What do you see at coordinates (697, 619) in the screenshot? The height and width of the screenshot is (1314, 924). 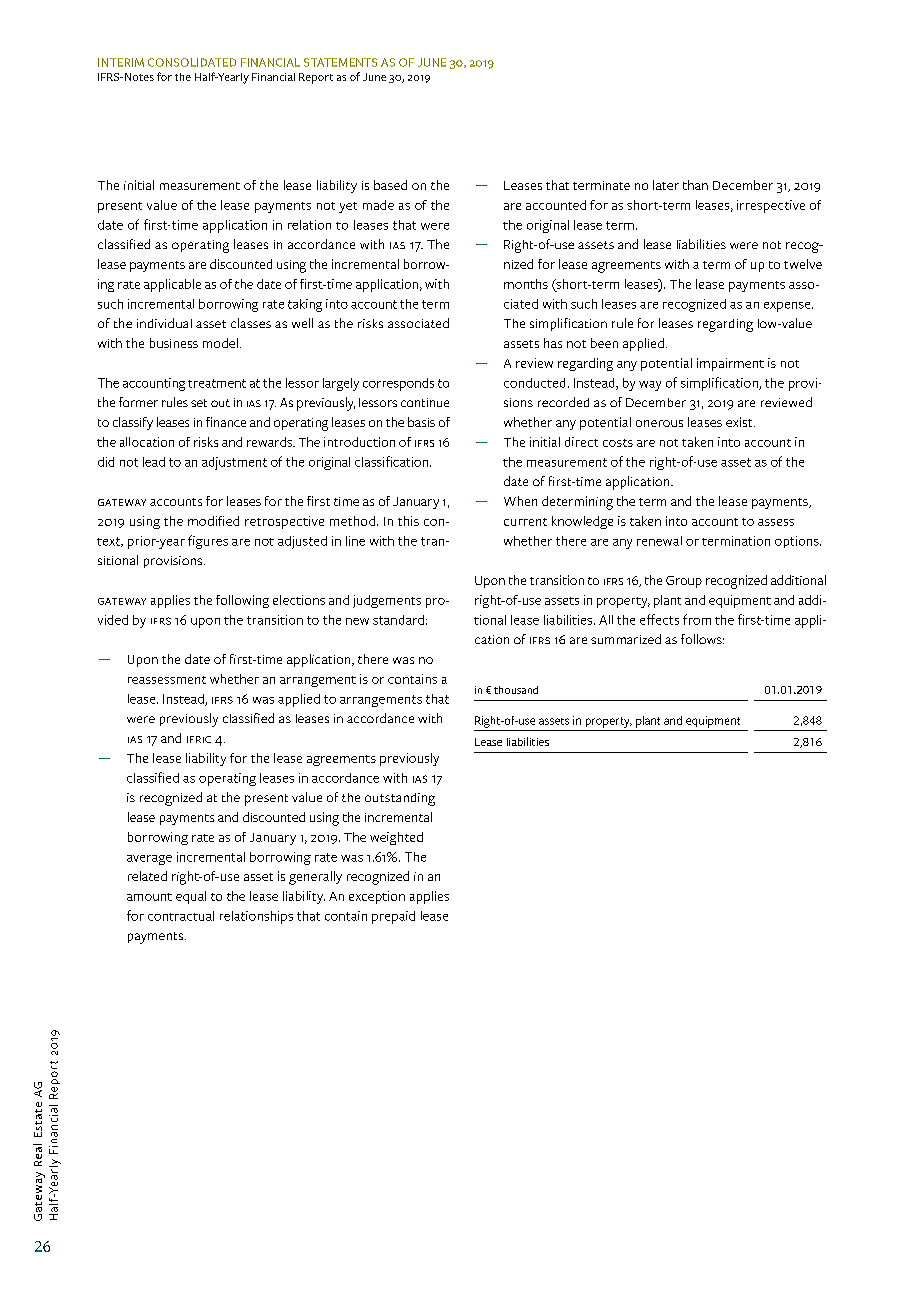 I see `from` at bounding box center [697, 619].
